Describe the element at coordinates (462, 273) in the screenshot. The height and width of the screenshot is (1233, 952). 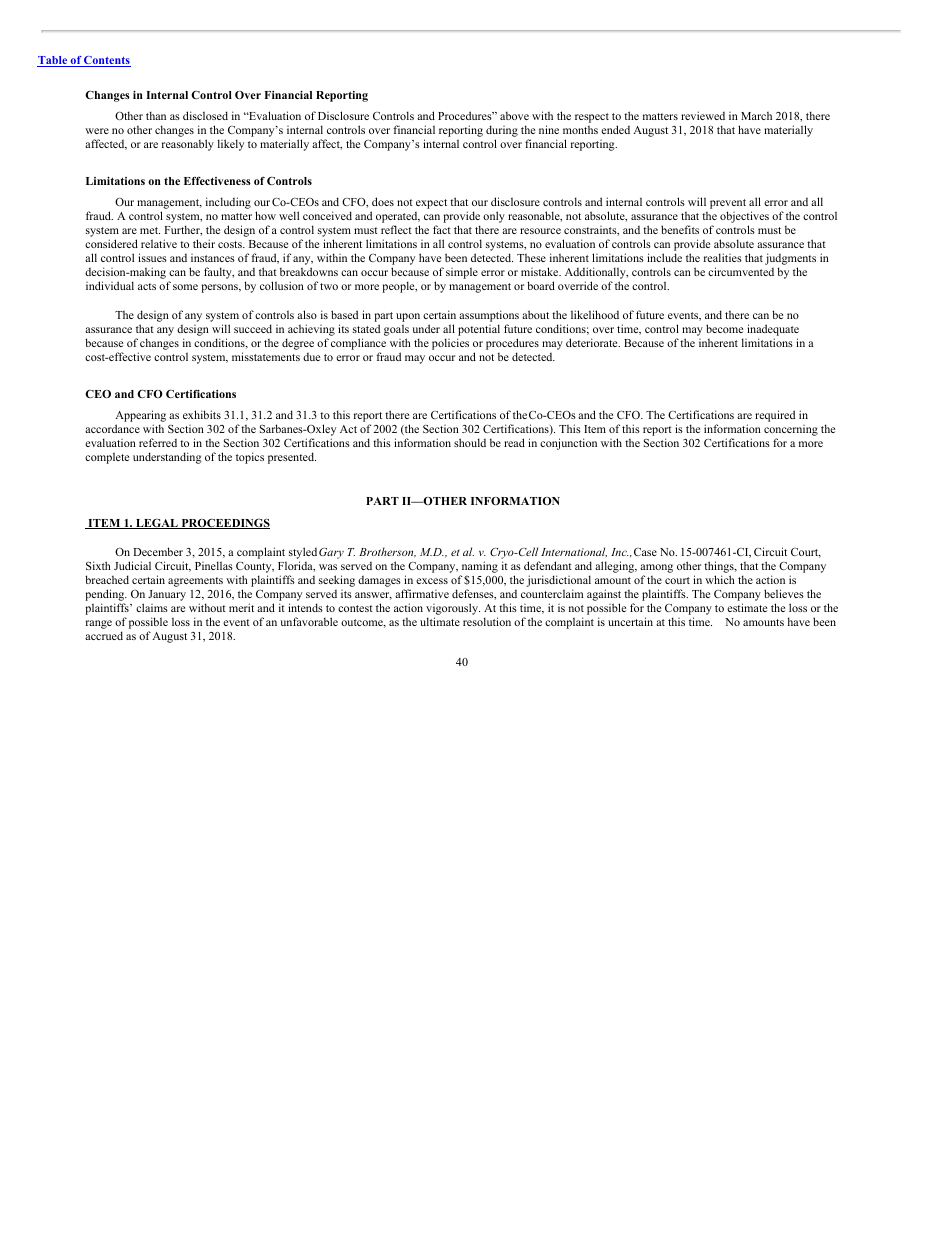
I see `simple` at that location.
